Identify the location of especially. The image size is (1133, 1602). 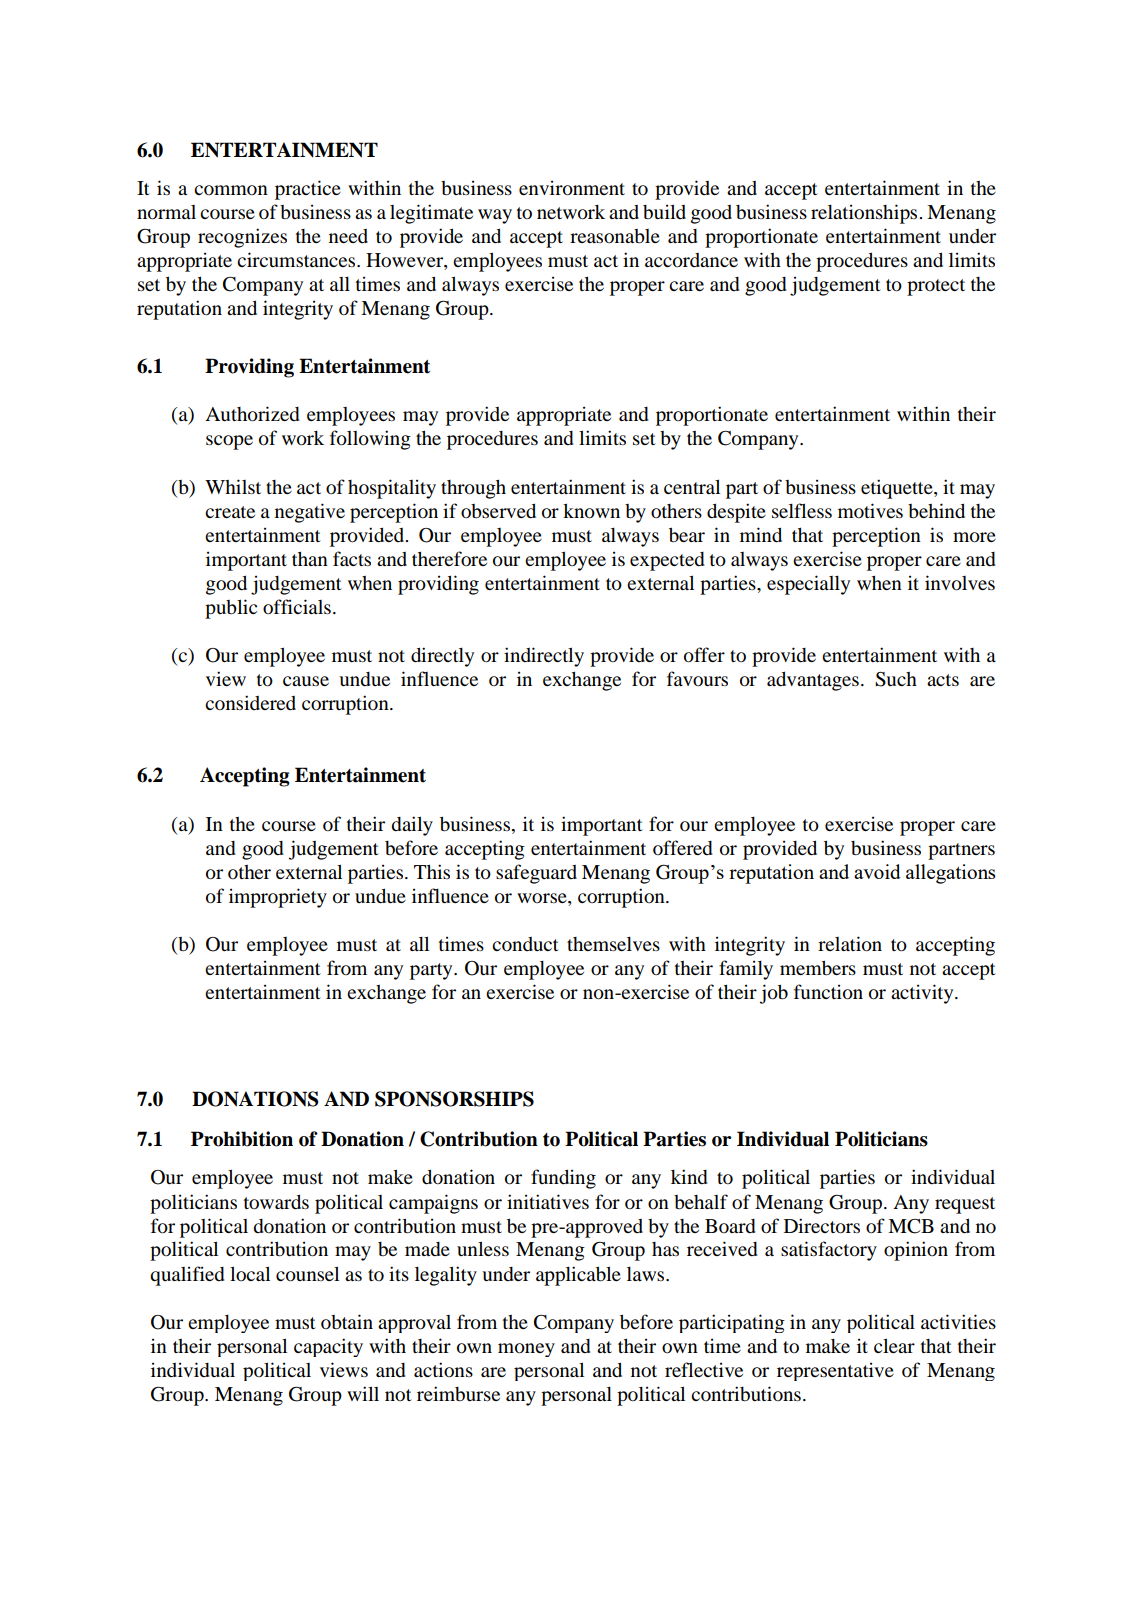
(808, 585).
